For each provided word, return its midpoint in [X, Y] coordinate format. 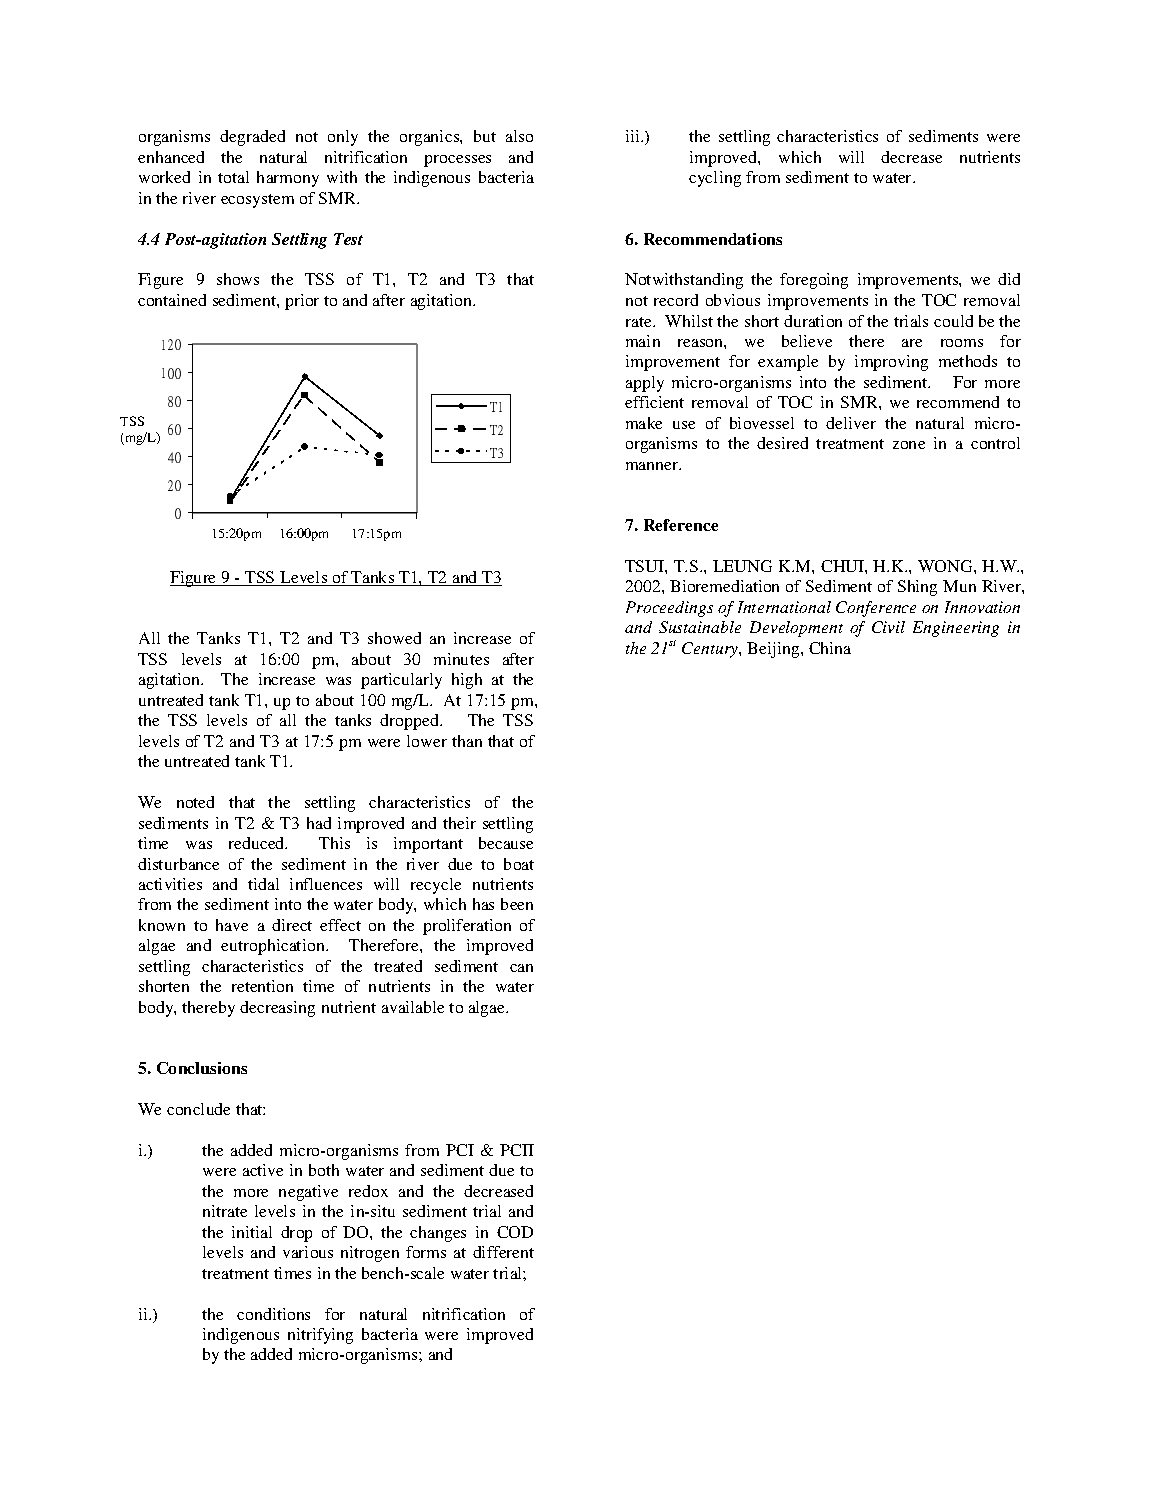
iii [634, 136]
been [517, 904]
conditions [273, 1314]
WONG [946, 566]
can [521, 968]
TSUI [645, 566]
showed [394, 638]
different [503, 1252]
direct [292, 925]
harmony [288, 179]
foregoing [814, 281]
